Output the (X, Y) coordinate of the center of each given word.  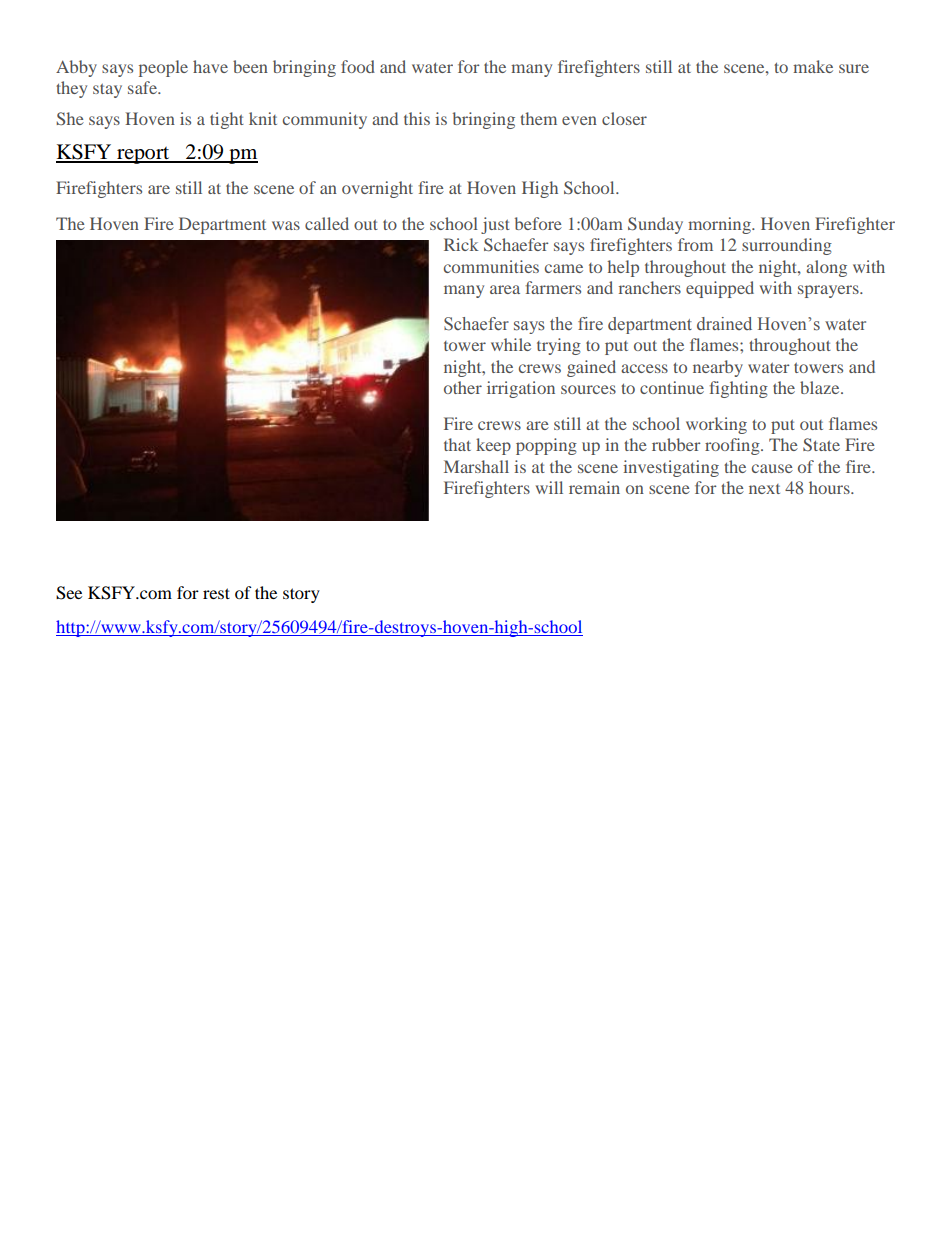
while (511, 344)
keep (493, 446)
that (457, 444)
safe (144, 87)
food (358, 66)
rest (216, 593)
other (463, 387)
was (286, 225)
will (549, 487)
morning (720, 225)
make (813, 66)
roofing (733, 446)
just (495, 225)
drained (724, 324)
